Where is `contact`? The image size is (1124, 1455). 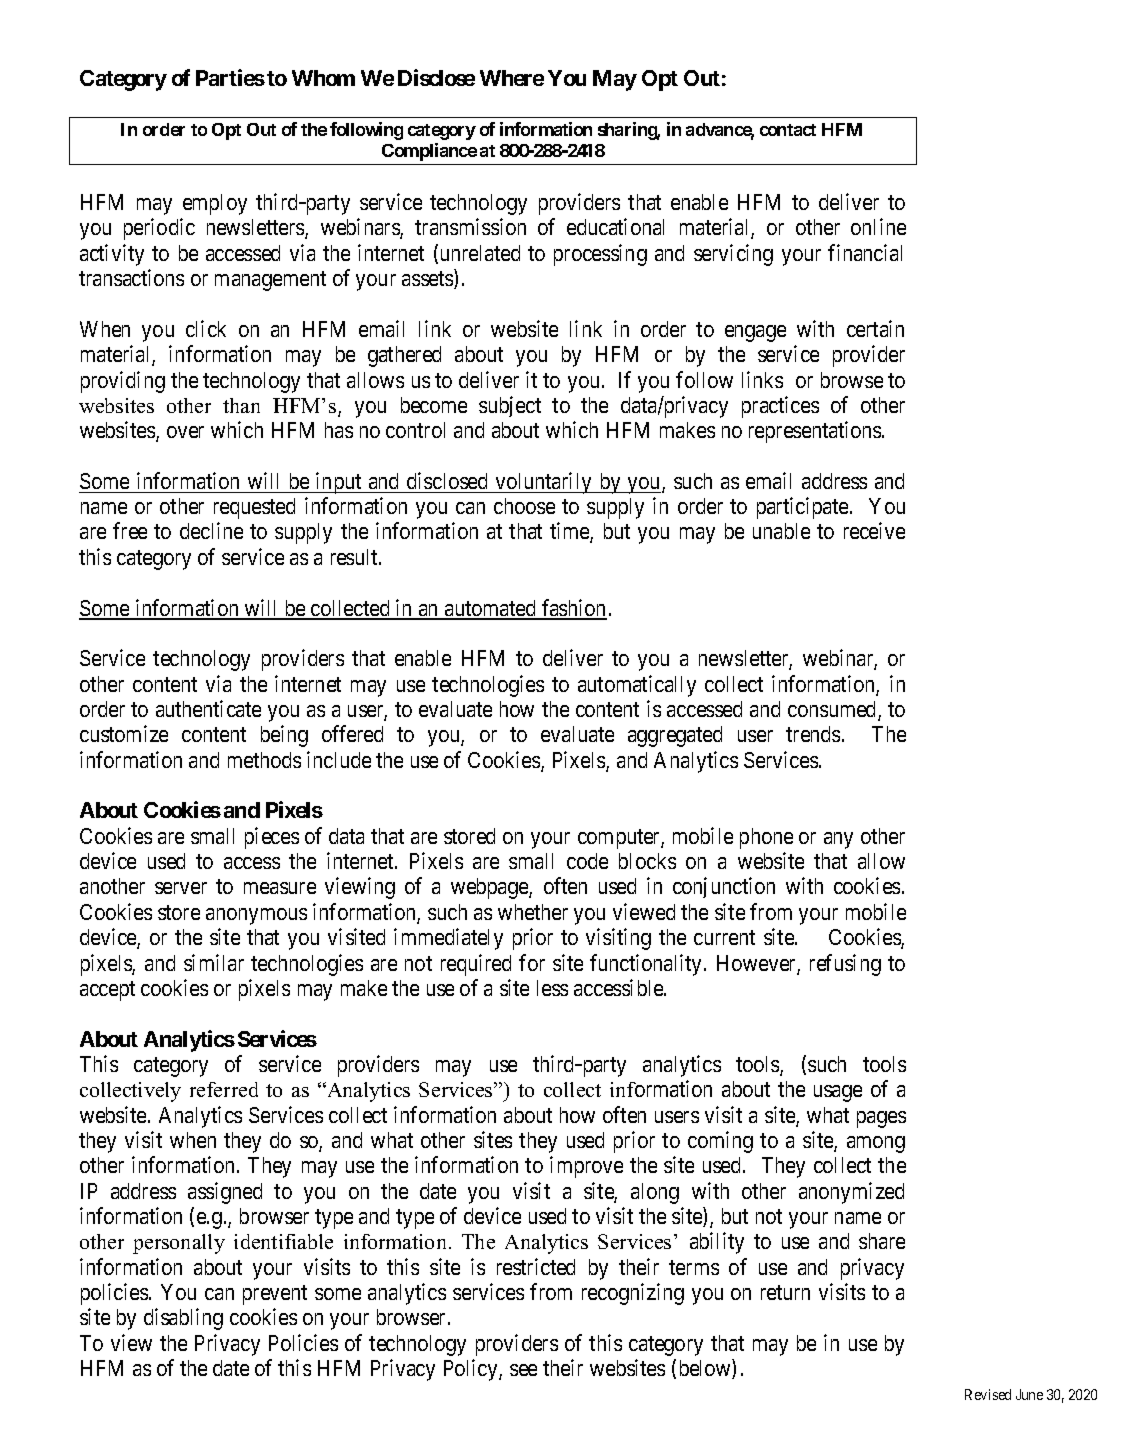
contact is located at coordinates (788, 130).
